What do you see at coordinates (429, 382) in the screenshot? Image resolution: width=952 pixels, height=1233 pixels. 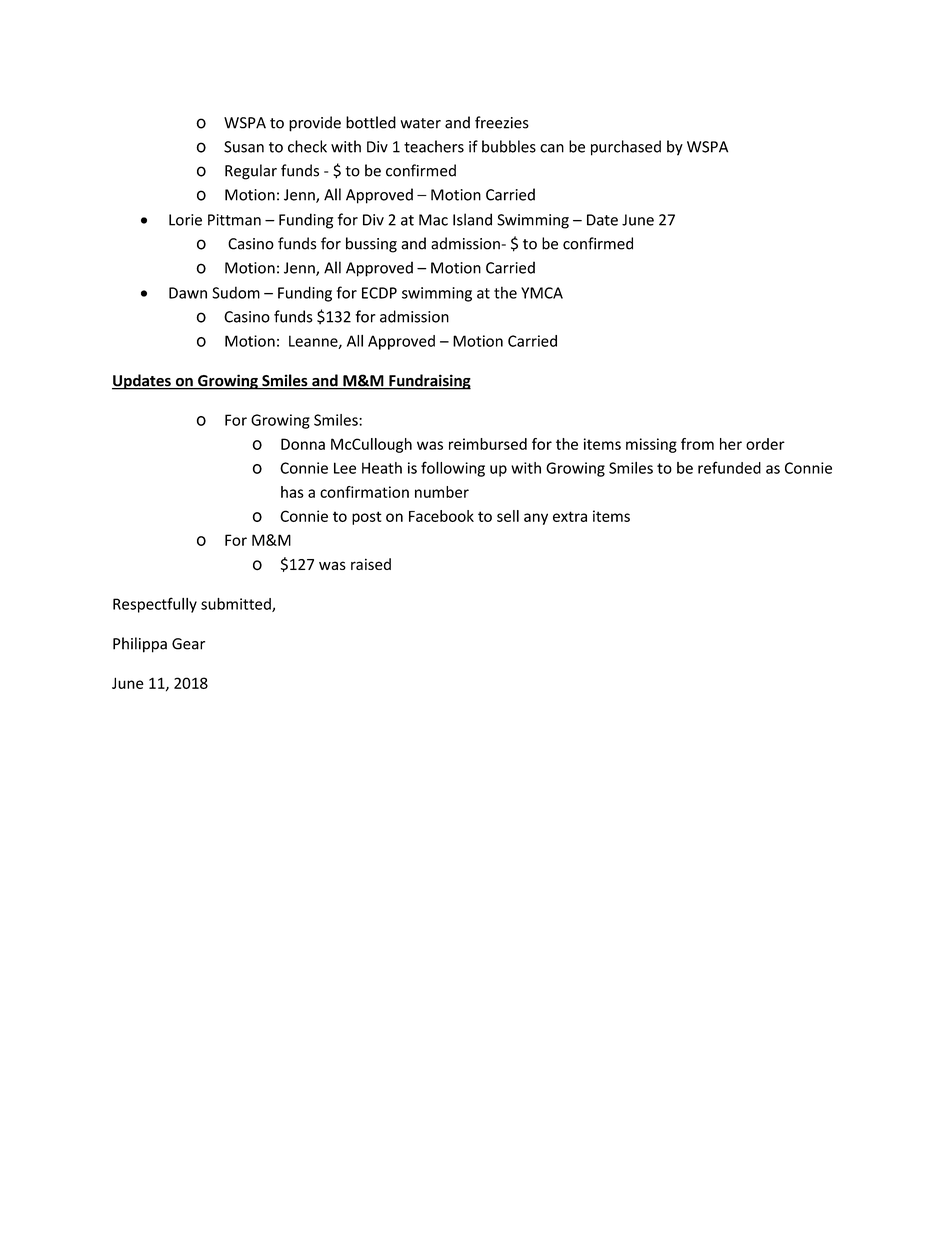 I see `Fundraising` at bounding box center [429, 382].
